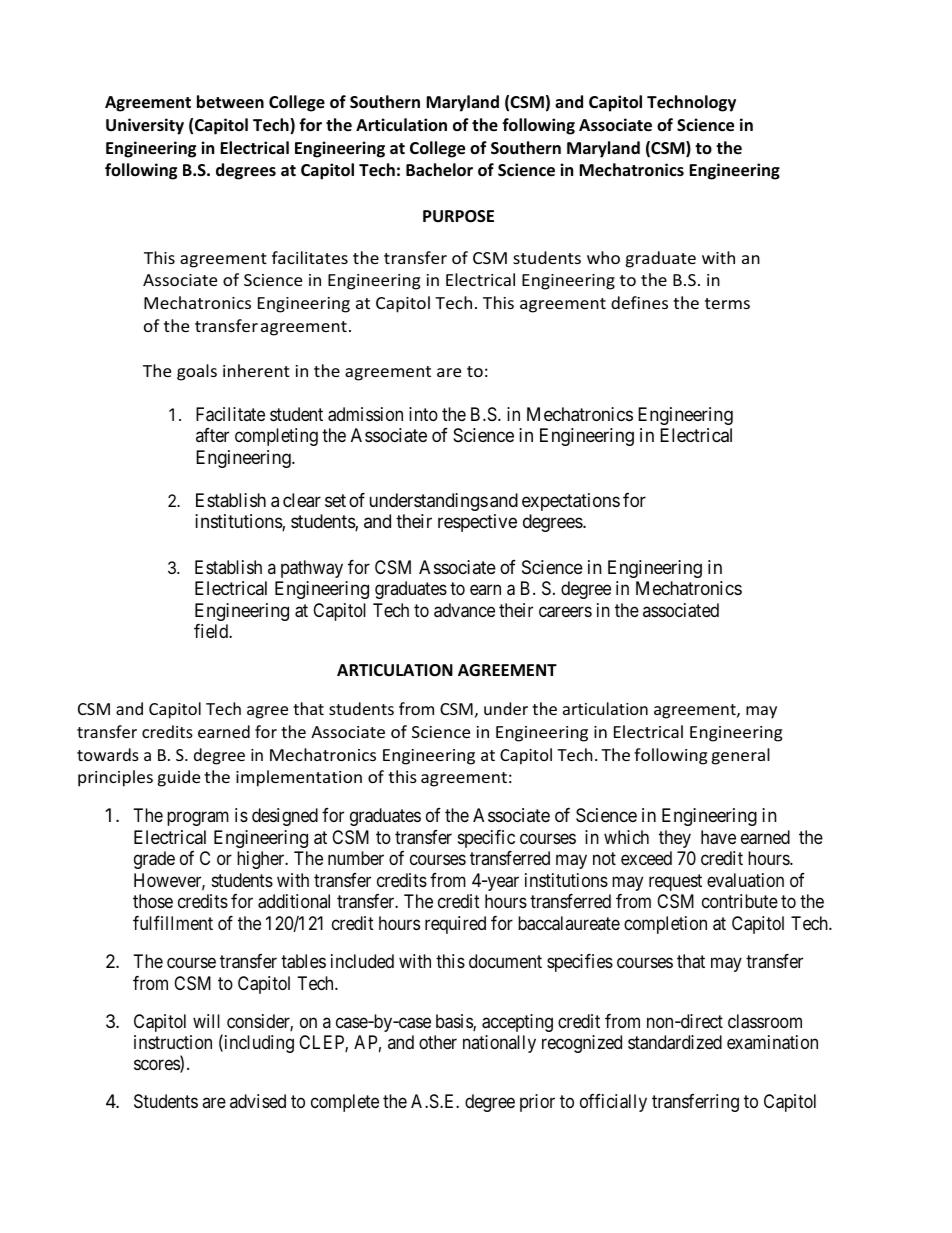 The height and width of the screenshot is (1233, 952). Describe the element at coordinates (312, 569) in the screenshot. I see `pathway` at that location.
